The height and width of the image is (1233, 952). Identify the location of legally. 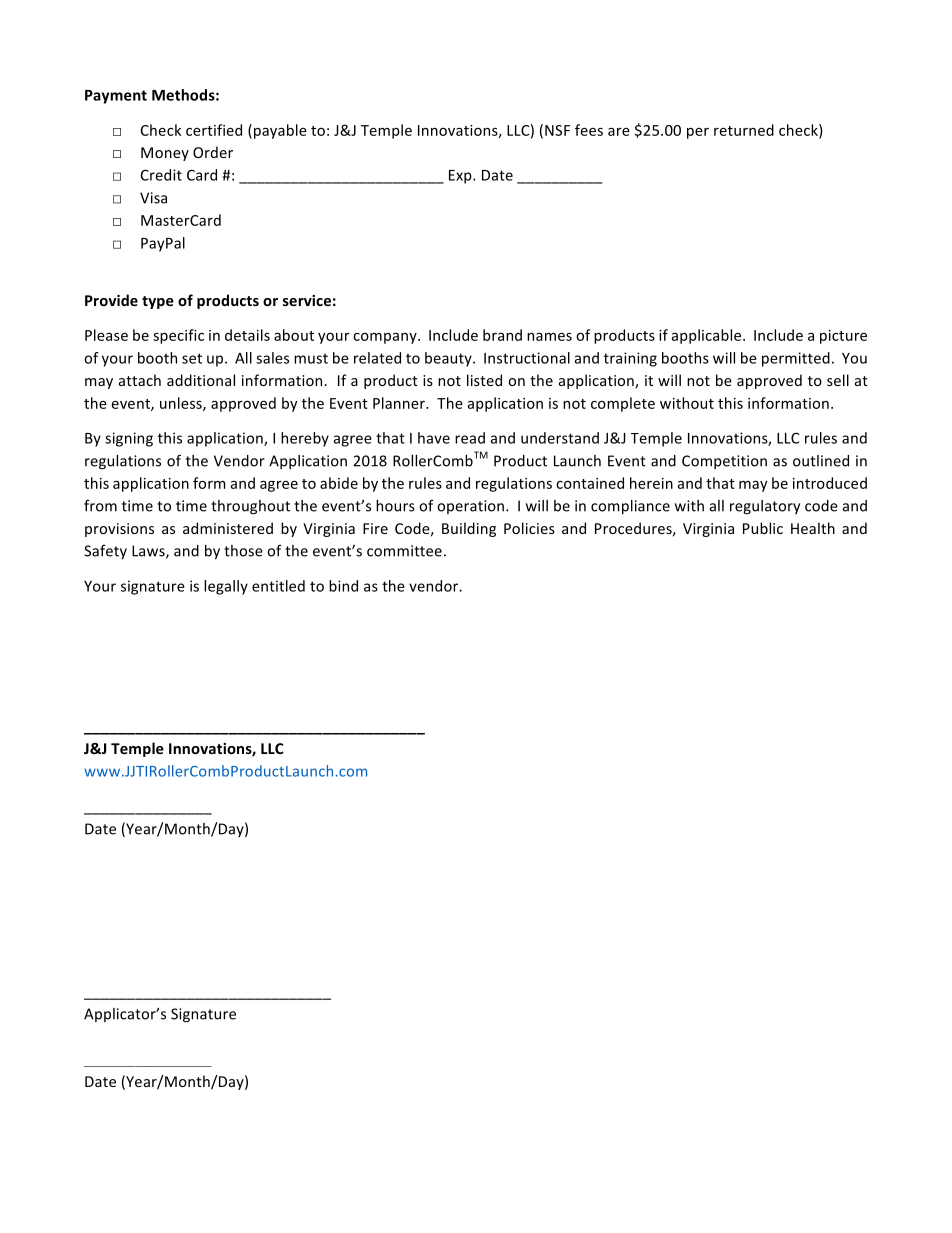
(226, 587).
